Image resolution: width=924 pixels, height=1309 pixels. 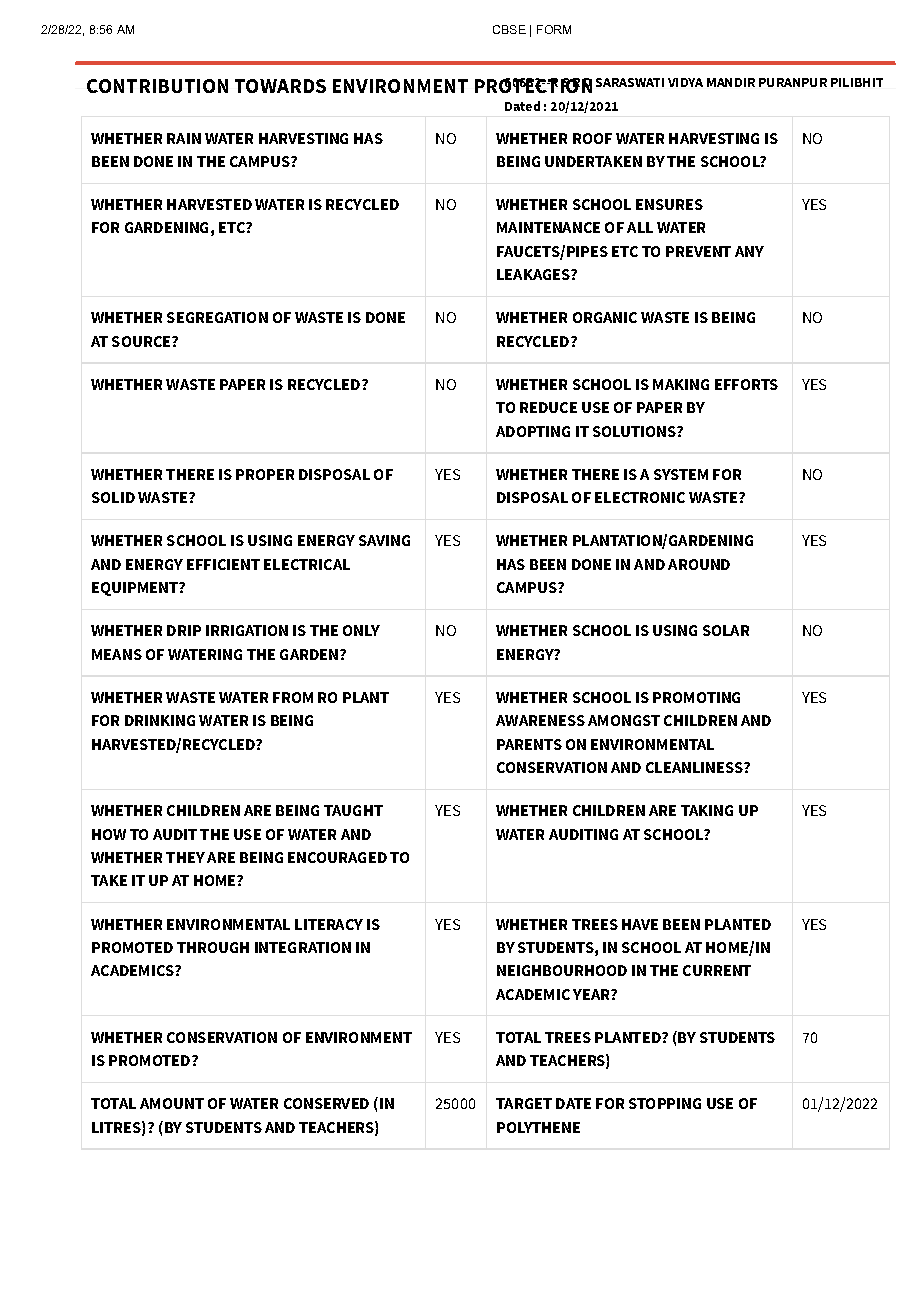 What do you see at coordinates (172, 1103) in the screenshot?
I see `AMOUNT` at bounding box center [172, 1103].
